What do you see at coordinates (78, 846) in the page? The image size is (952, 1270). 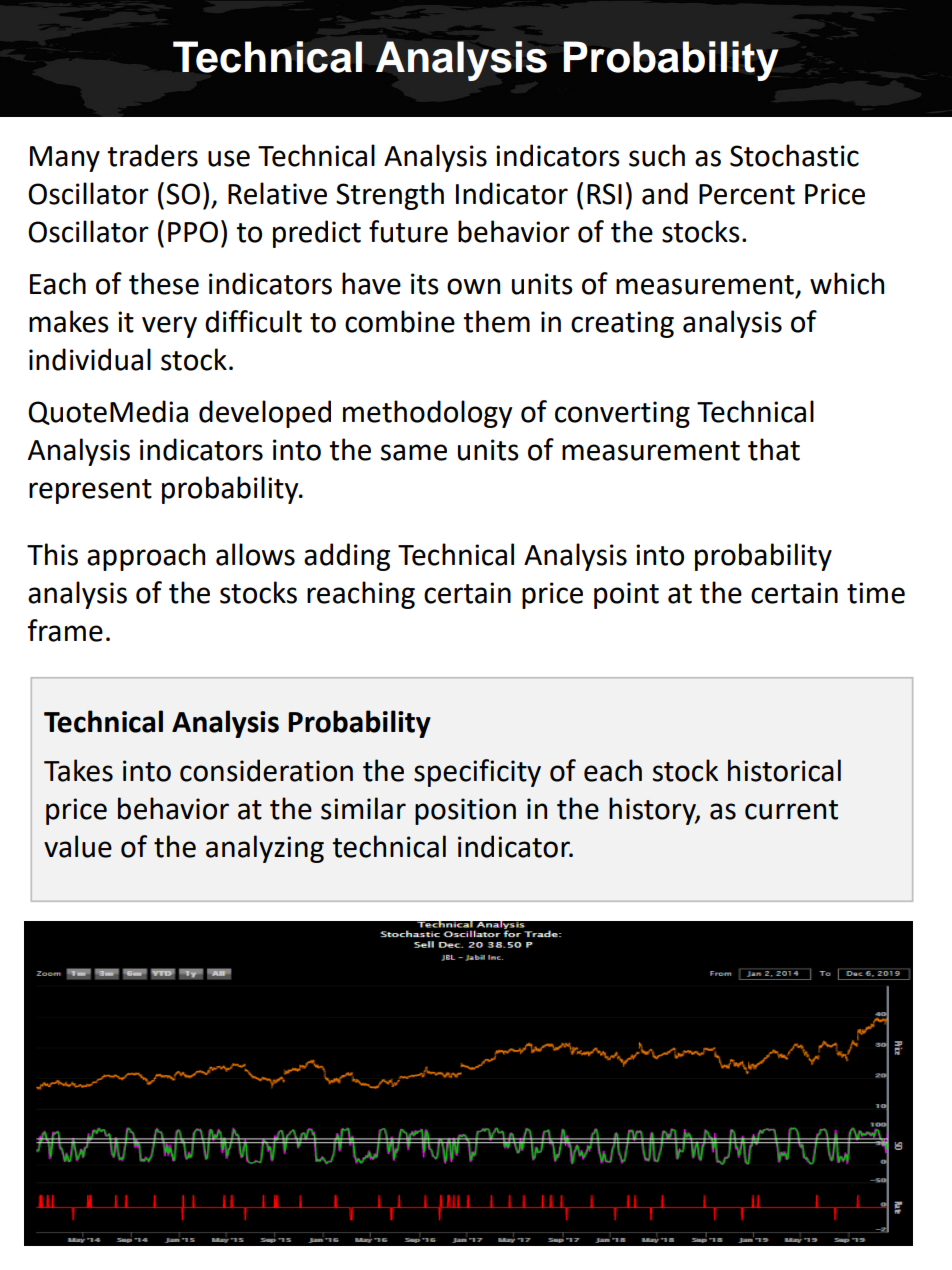 I see `value` at bounding box center [78, 846].
